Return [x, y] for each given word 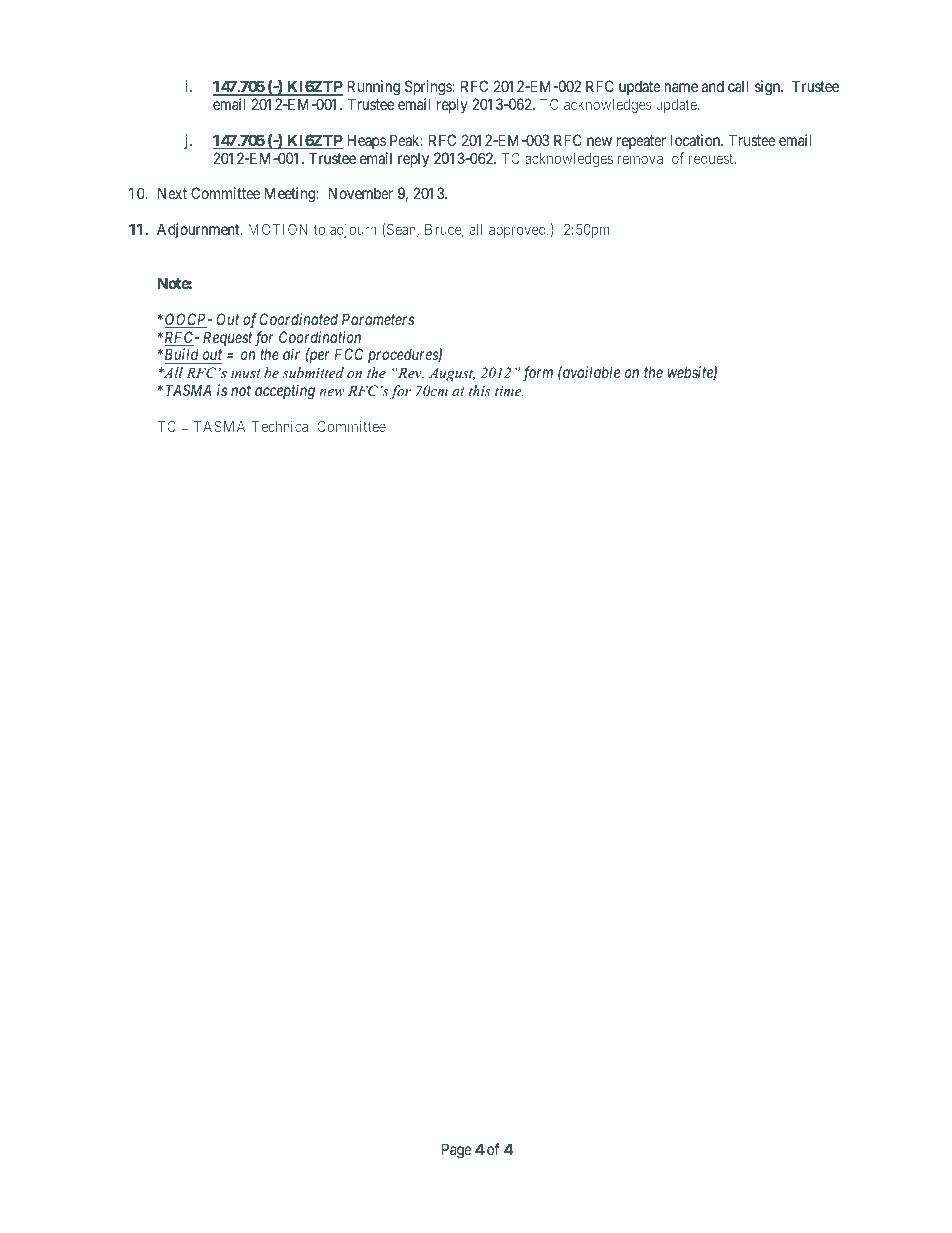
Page [457, 1151]
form [538, 374]
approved [518, 231]
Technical [281, 426]
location [697, 140]
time [509, 391]
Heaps [366, 141]
